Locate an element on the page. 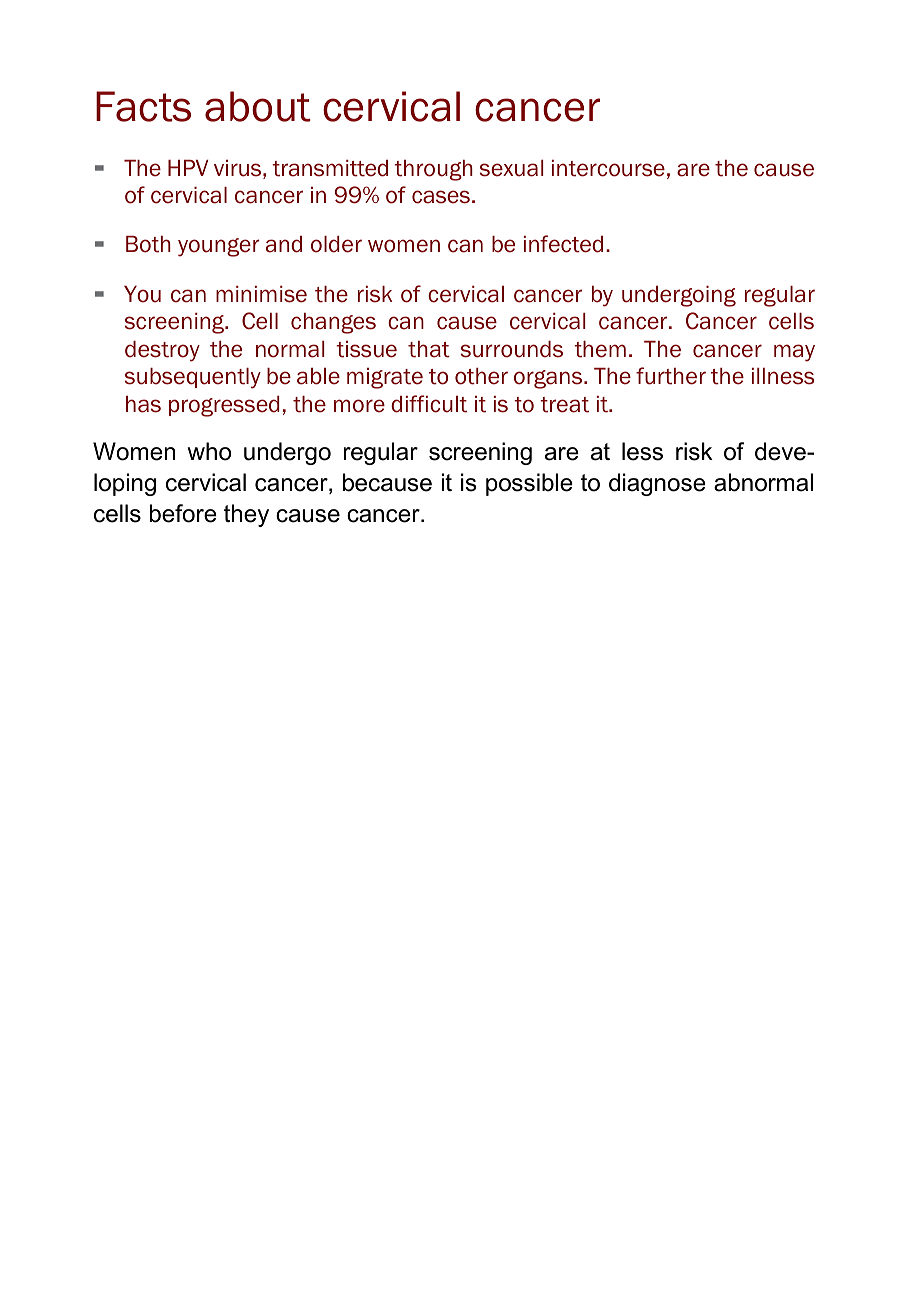 Image resolution: width=924 pixels, height=1313 pixels. subsequently is located at coordinates (193, 378).
